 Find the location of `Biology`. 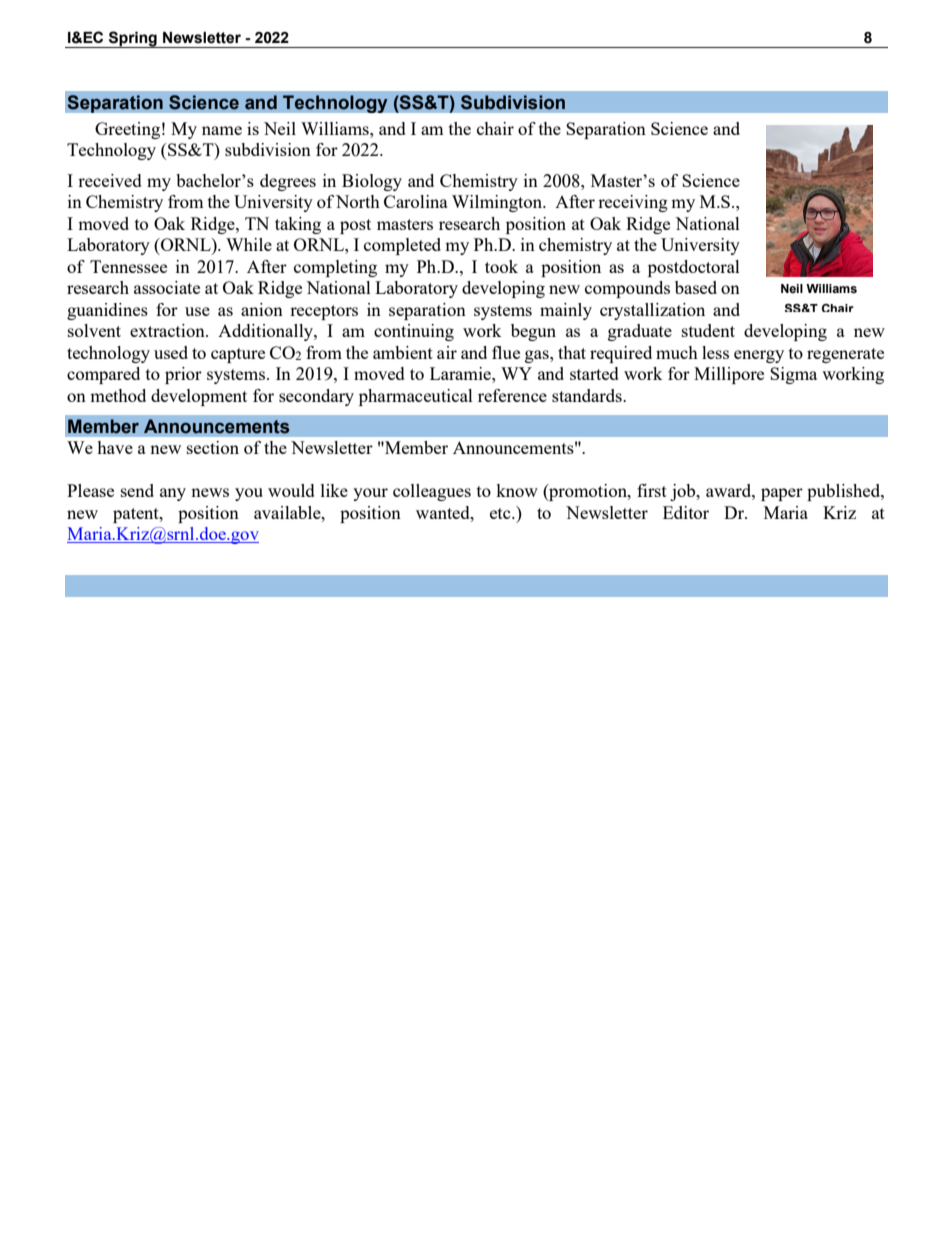

Biology is located at coordinates (372, 182).
